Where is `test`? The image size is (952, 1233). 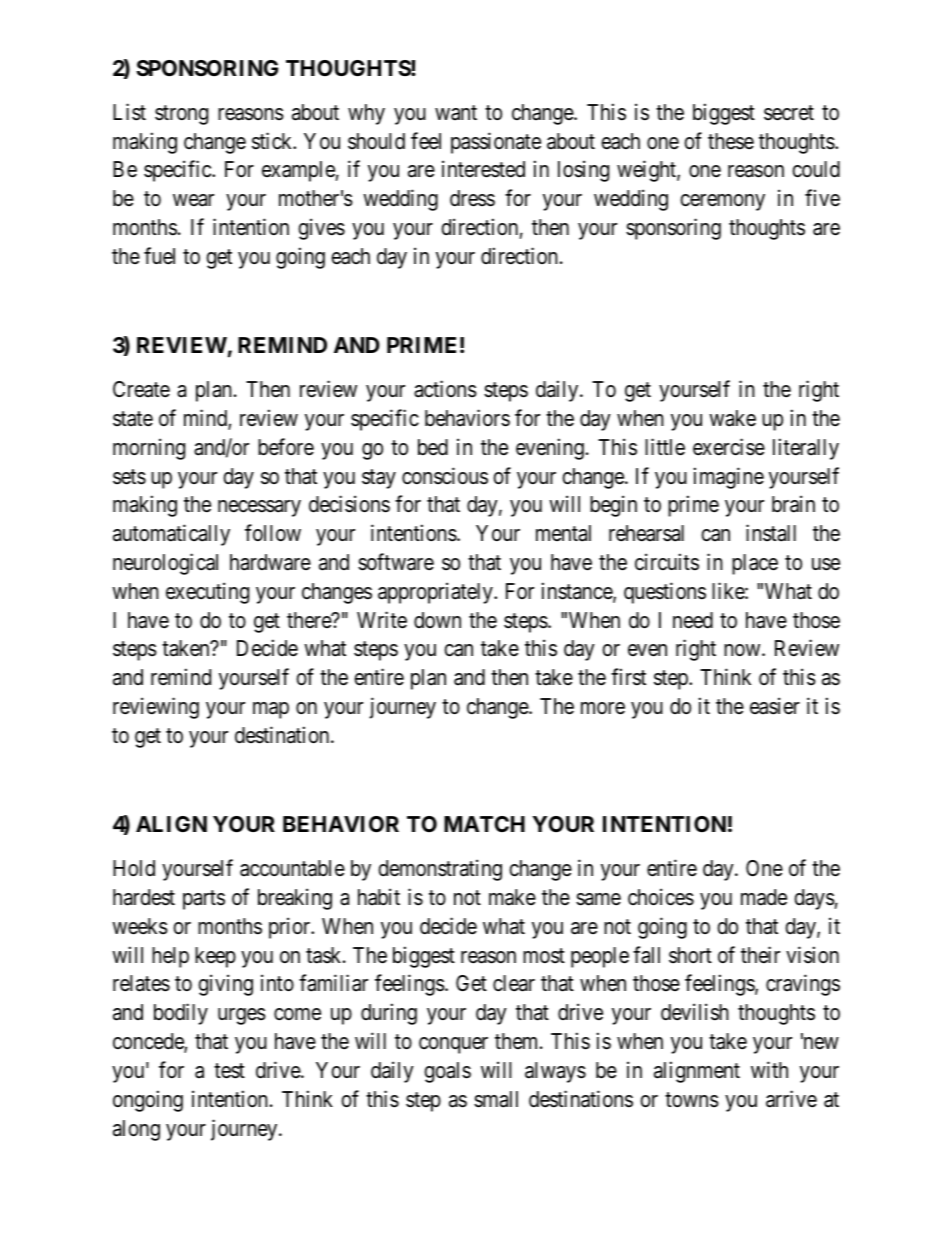 test is located at coordinates (229, 1071).
